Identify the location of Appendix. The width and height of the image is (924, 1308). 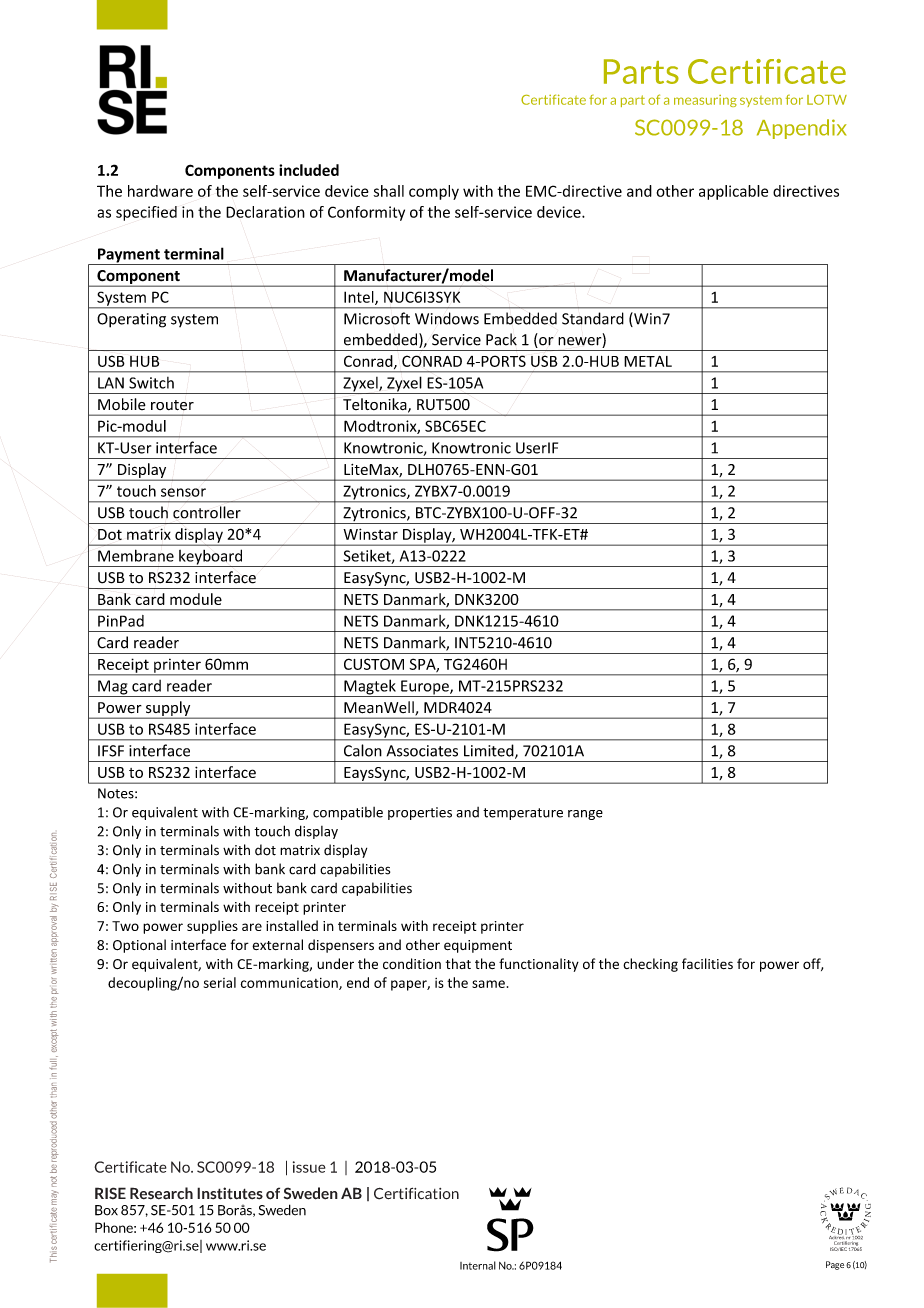
(802, 129).
